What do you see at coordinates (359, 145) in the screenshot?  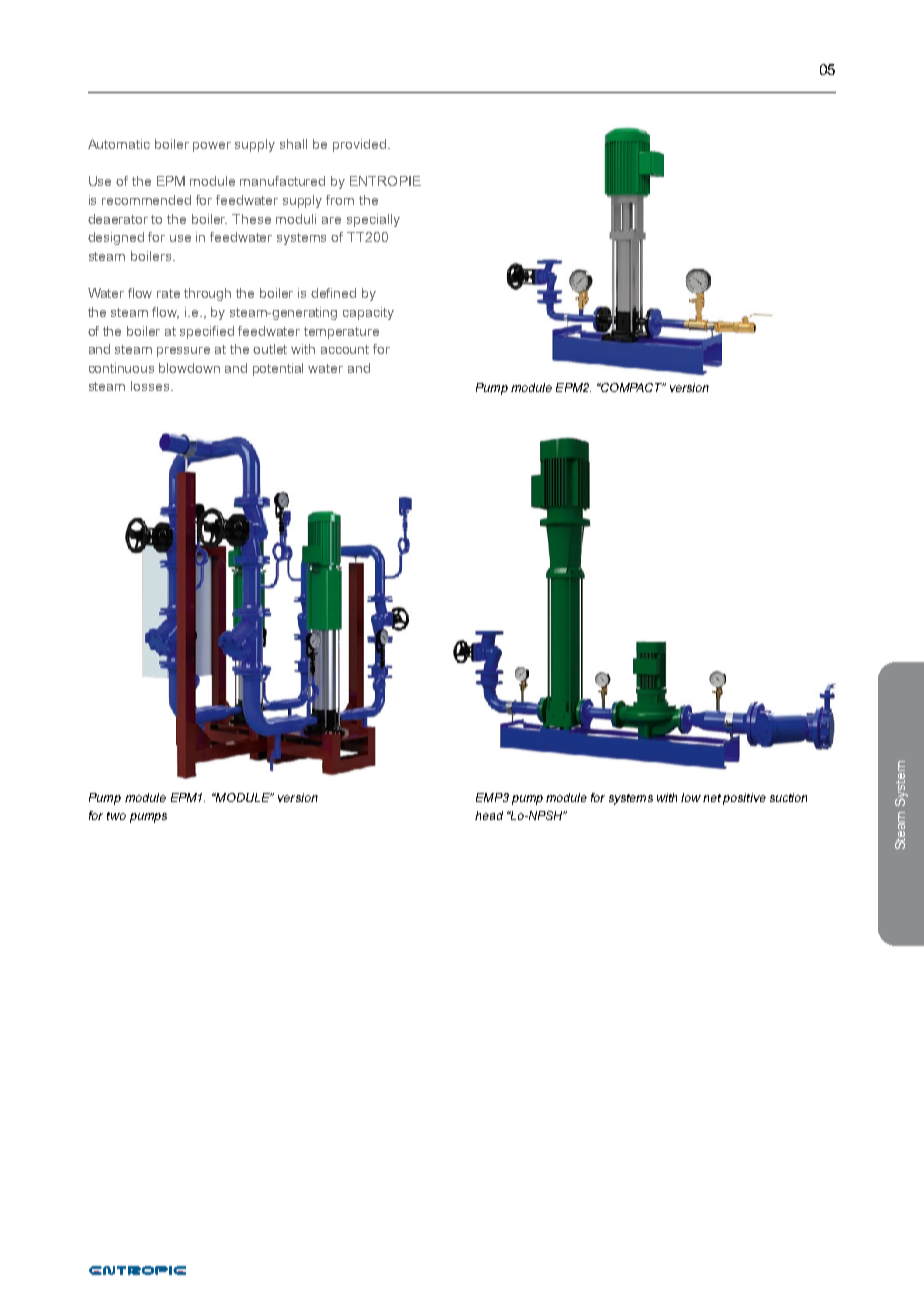 I see `provided` at bounding box center [359, 145].
